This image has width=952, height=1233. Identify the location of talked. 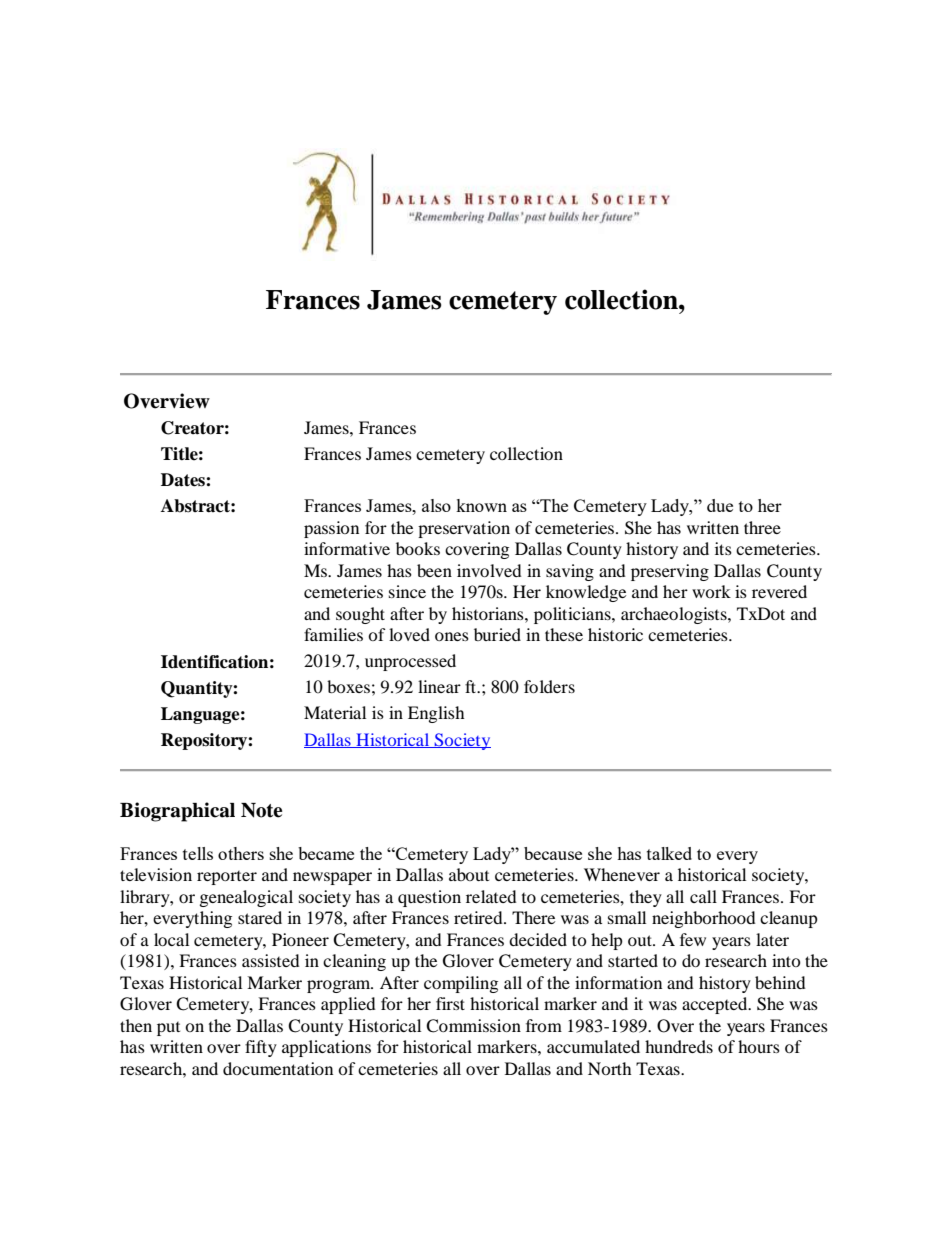
(669, 853).
